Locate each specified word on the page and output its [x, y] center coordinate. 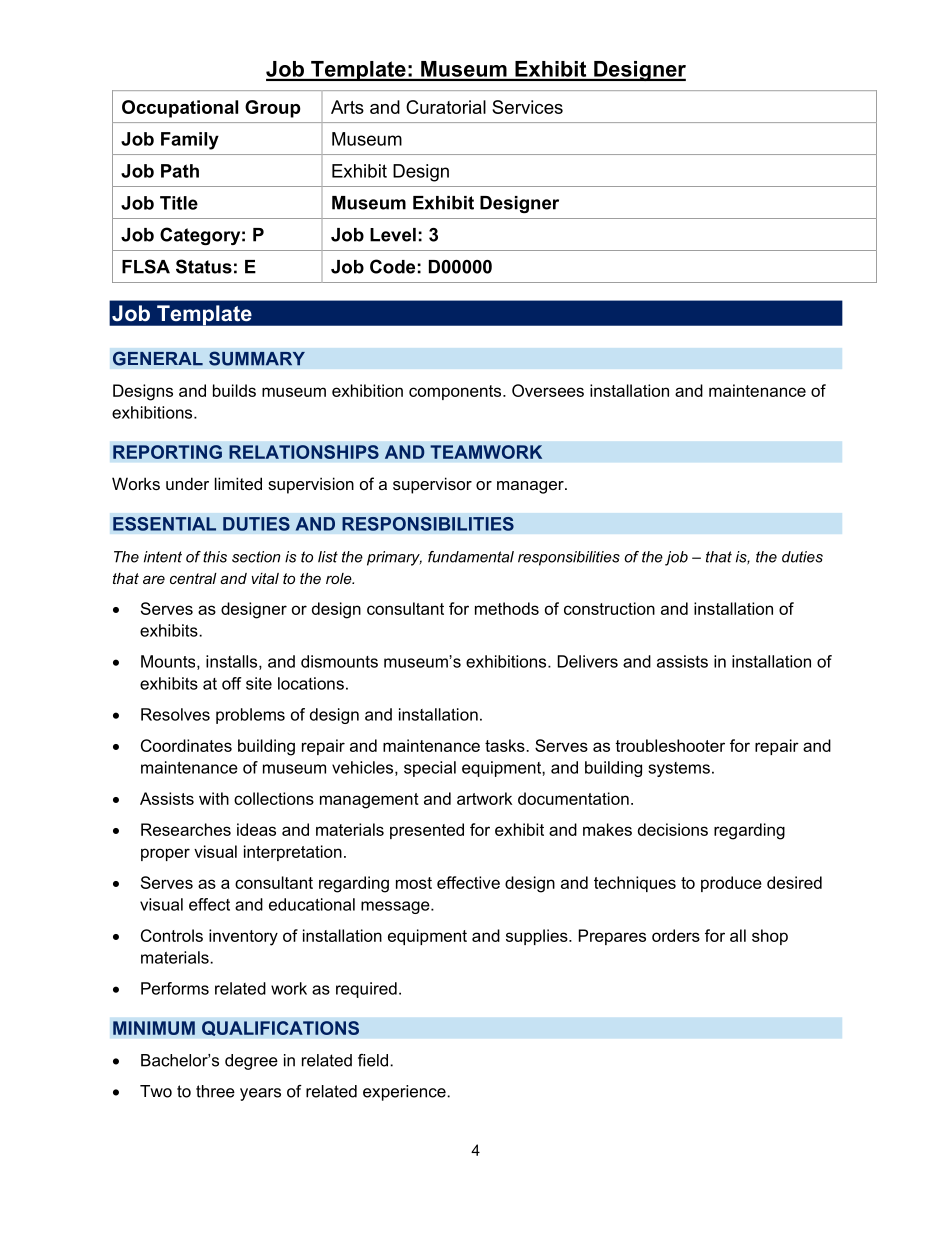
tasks [506, 745]
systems [679, 769]
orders [676, 935]
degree [251, 1062]
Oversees [548, 390]
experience [405, 1093]
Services [527, 107]
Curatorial [446, 107]
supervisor [432, 485]
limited [238, 483]
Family [190, 141]
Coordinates [186, 745]
